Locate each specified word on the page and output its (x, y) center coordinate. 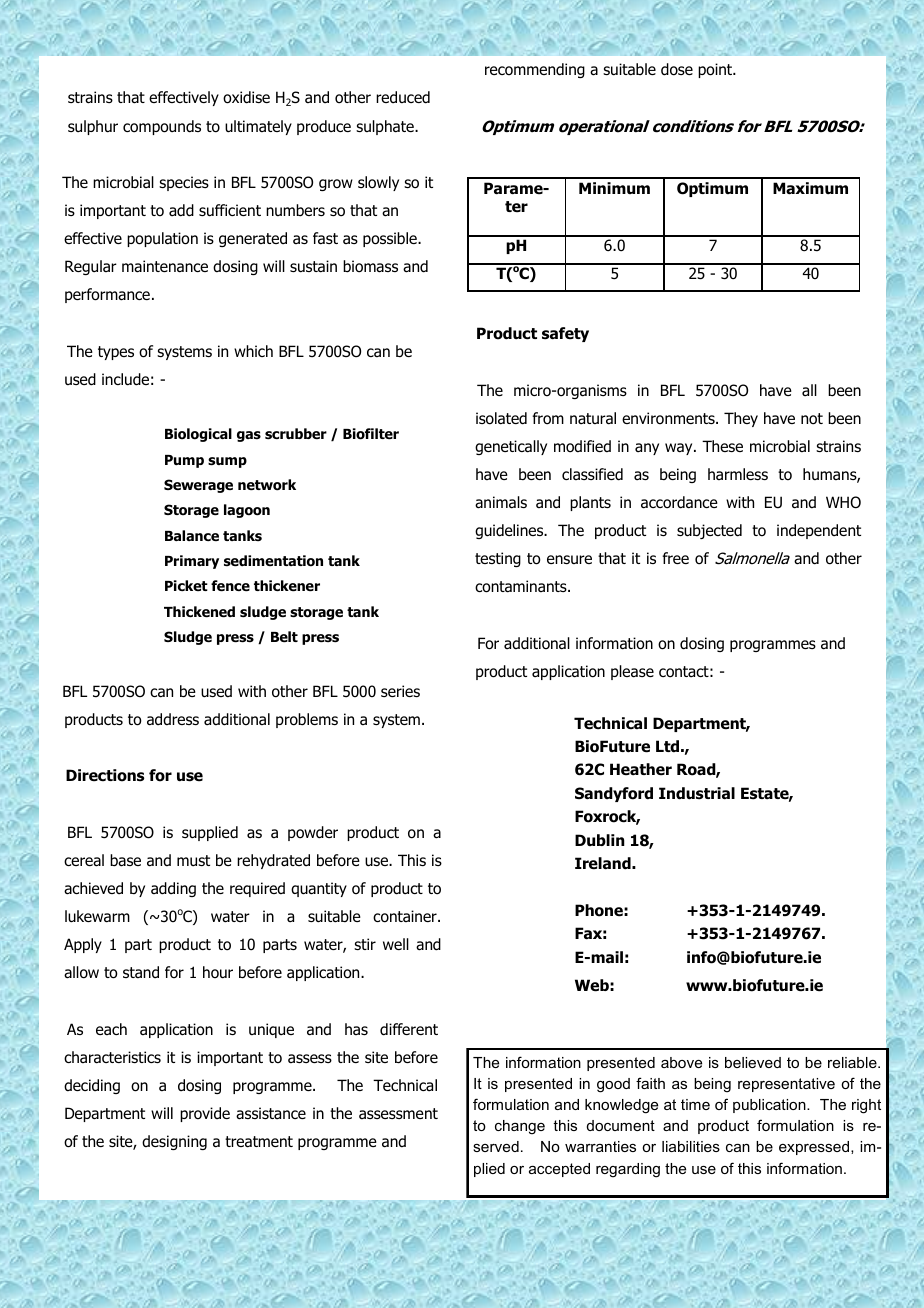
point (716, 70)
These (722, 446)
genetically (511, 447)
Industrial (697, 793)
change (520, 1127)
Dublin (600, 840)
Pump (184, 461)
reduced (403, 97)
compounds (162, 127)
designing (174, 1142)
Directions (105, 775)
